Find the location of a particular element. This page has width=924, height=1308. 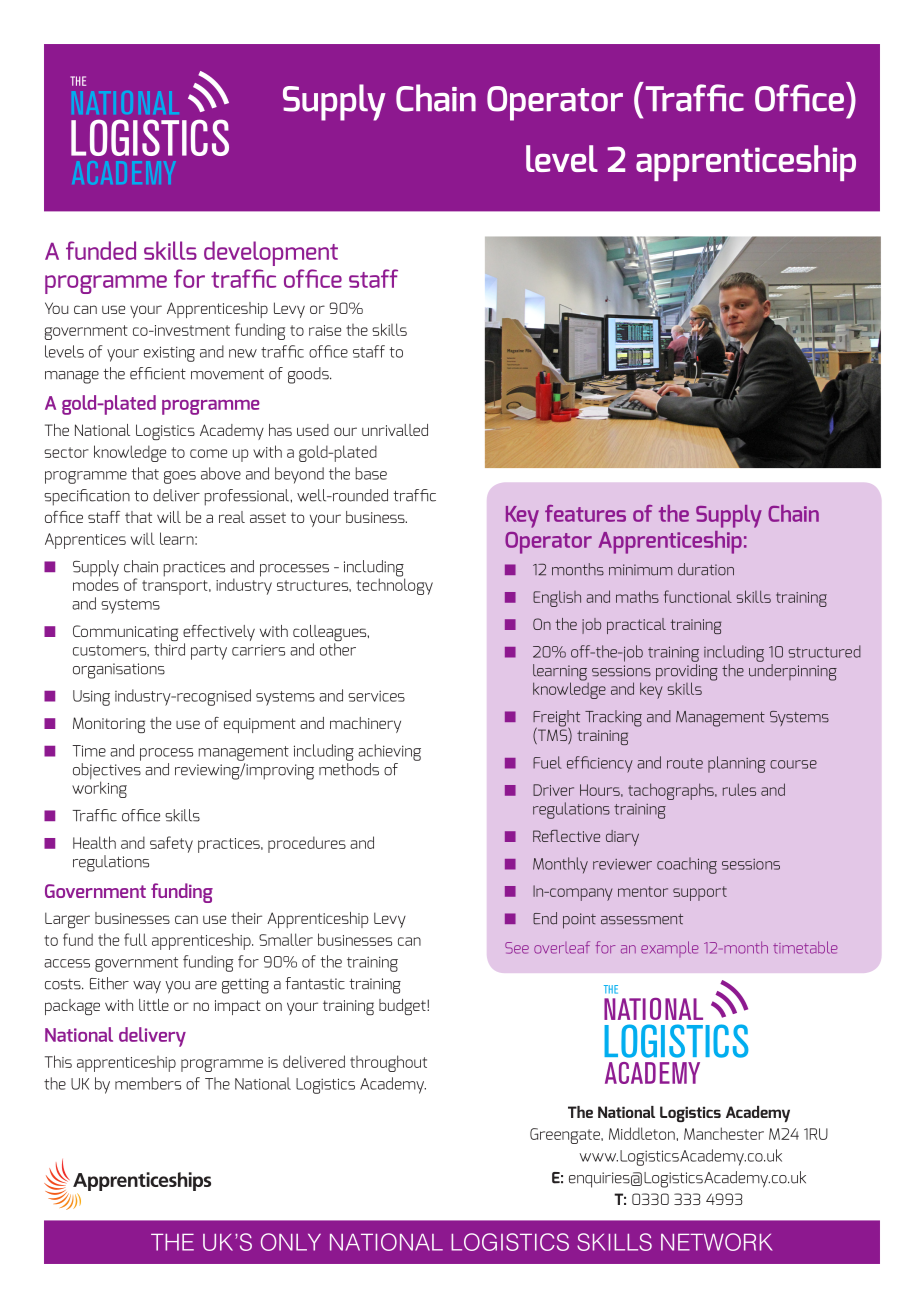

achieving is located at coordinates (389, 752).
